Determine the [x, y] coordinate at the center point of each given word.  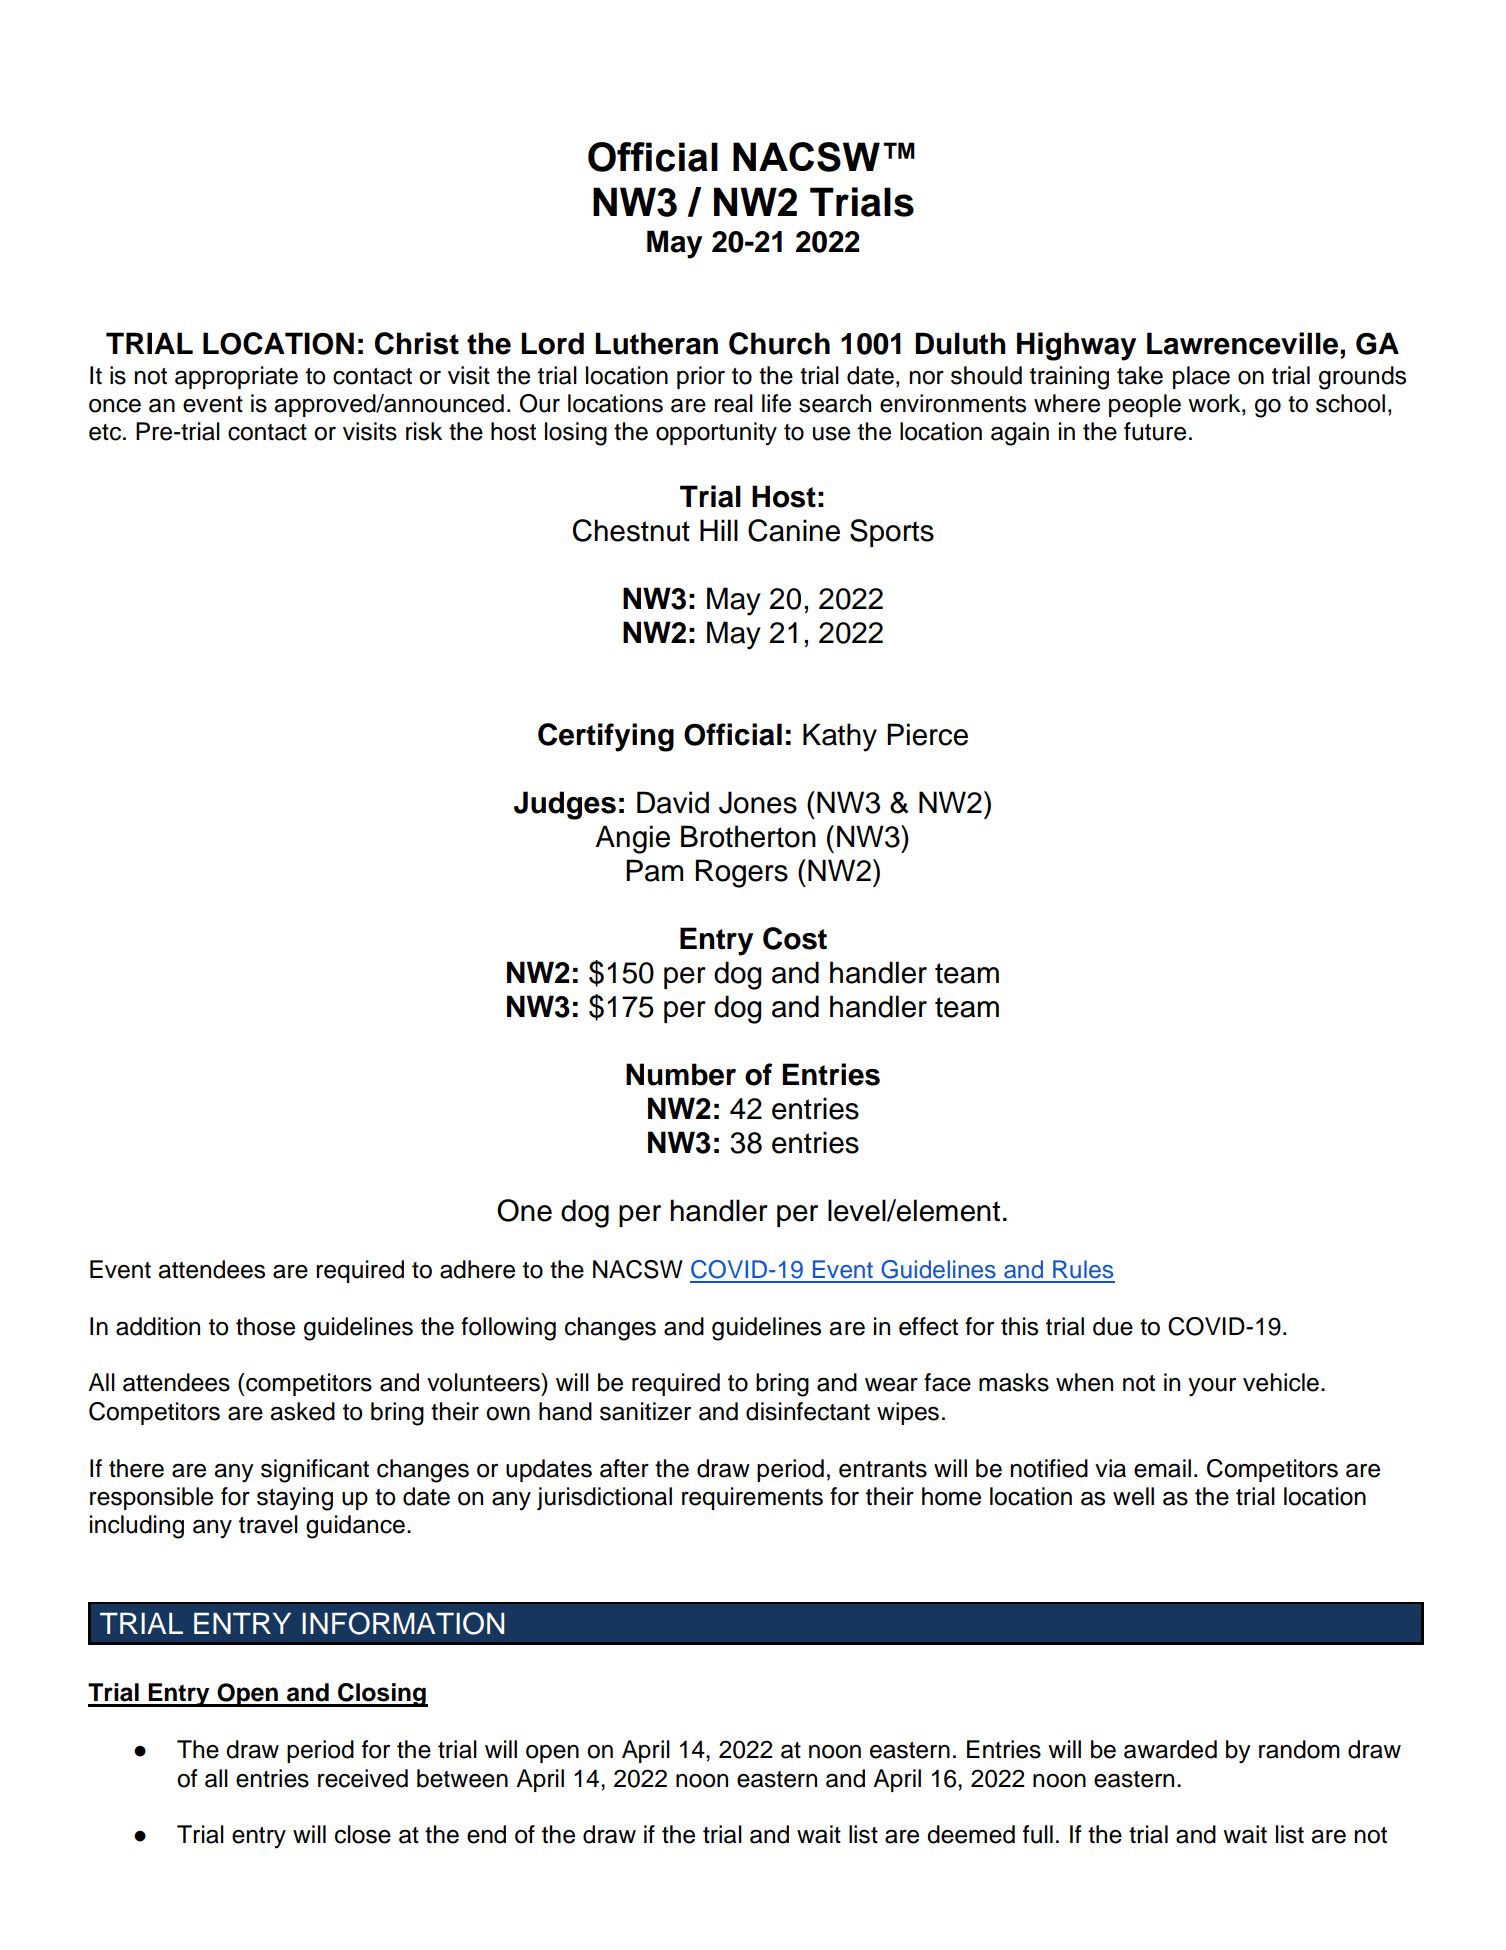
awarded [1170, 1749]
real [733, 403]
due [1113, 1326]
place [1201, 377]
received [363, 1778]
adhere [477, 1269]
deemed [971, 1834]
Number [681, 1074]
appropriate [236, 377]
